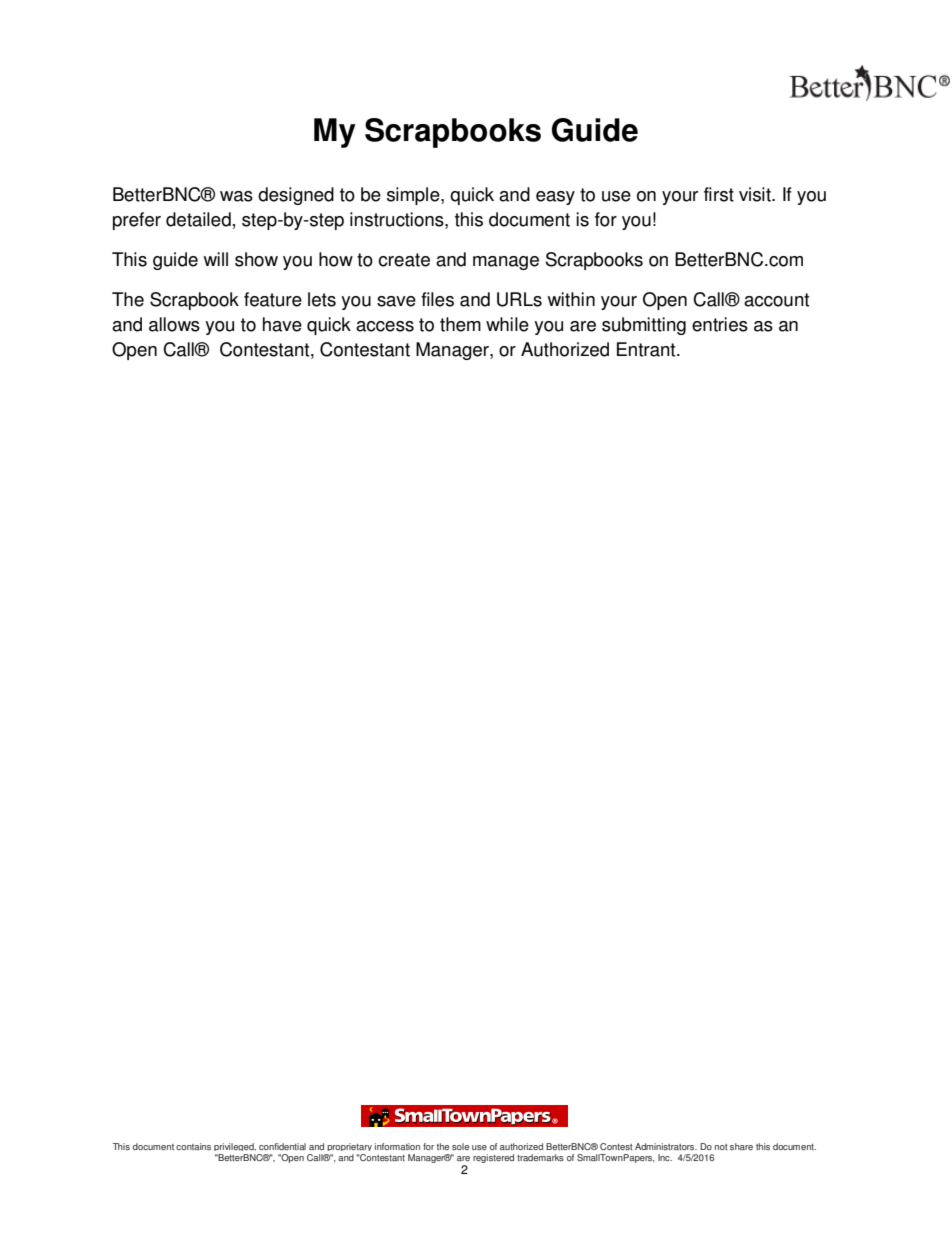 This document has width=952, height=1233. What do you see at coordinates (721, 1147) in the document?
I see `not` at bounding box center [721, 1147].
